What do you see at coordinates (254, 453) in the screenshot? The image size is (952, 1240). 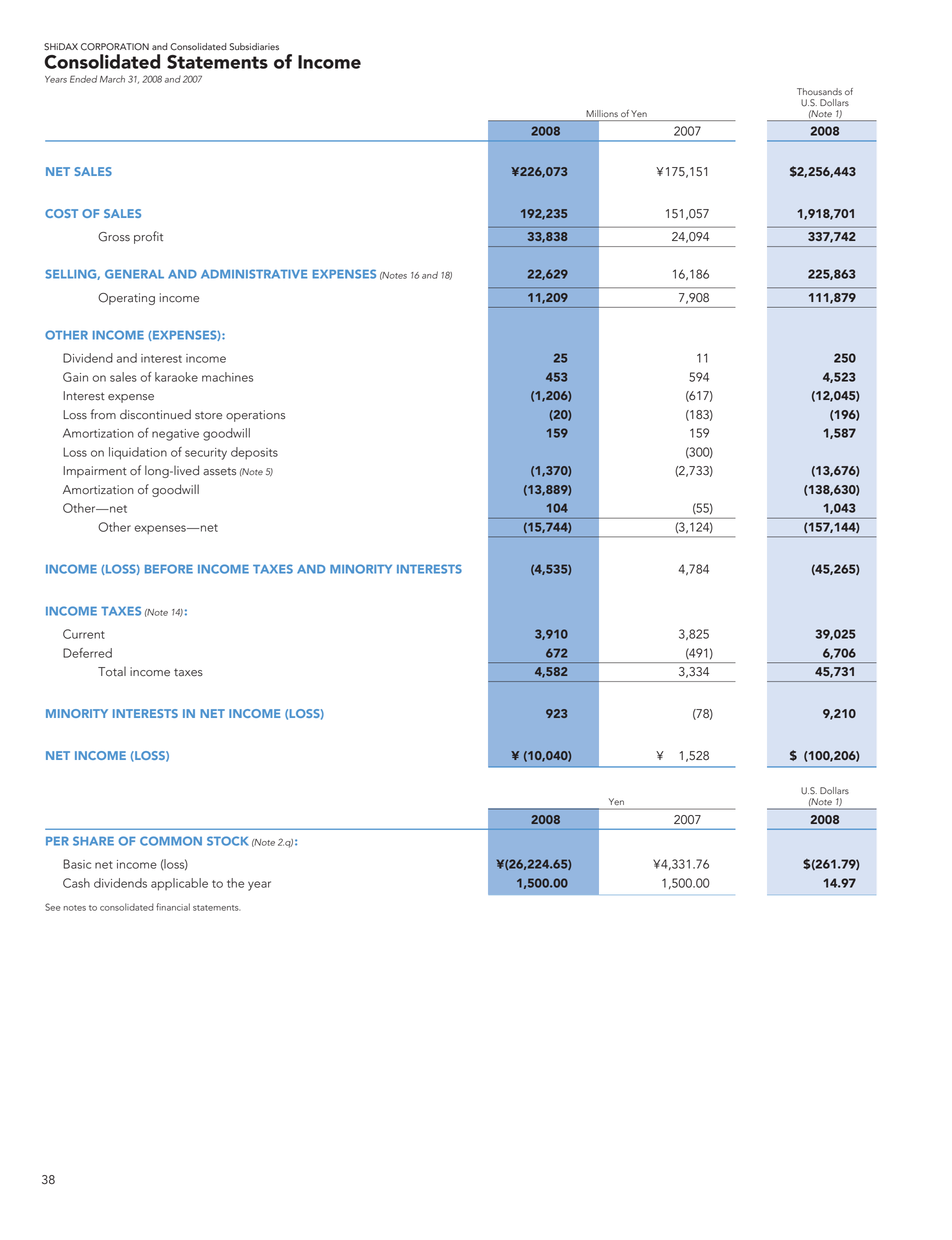 I see `deposits` at bounding box center [254, 453].
